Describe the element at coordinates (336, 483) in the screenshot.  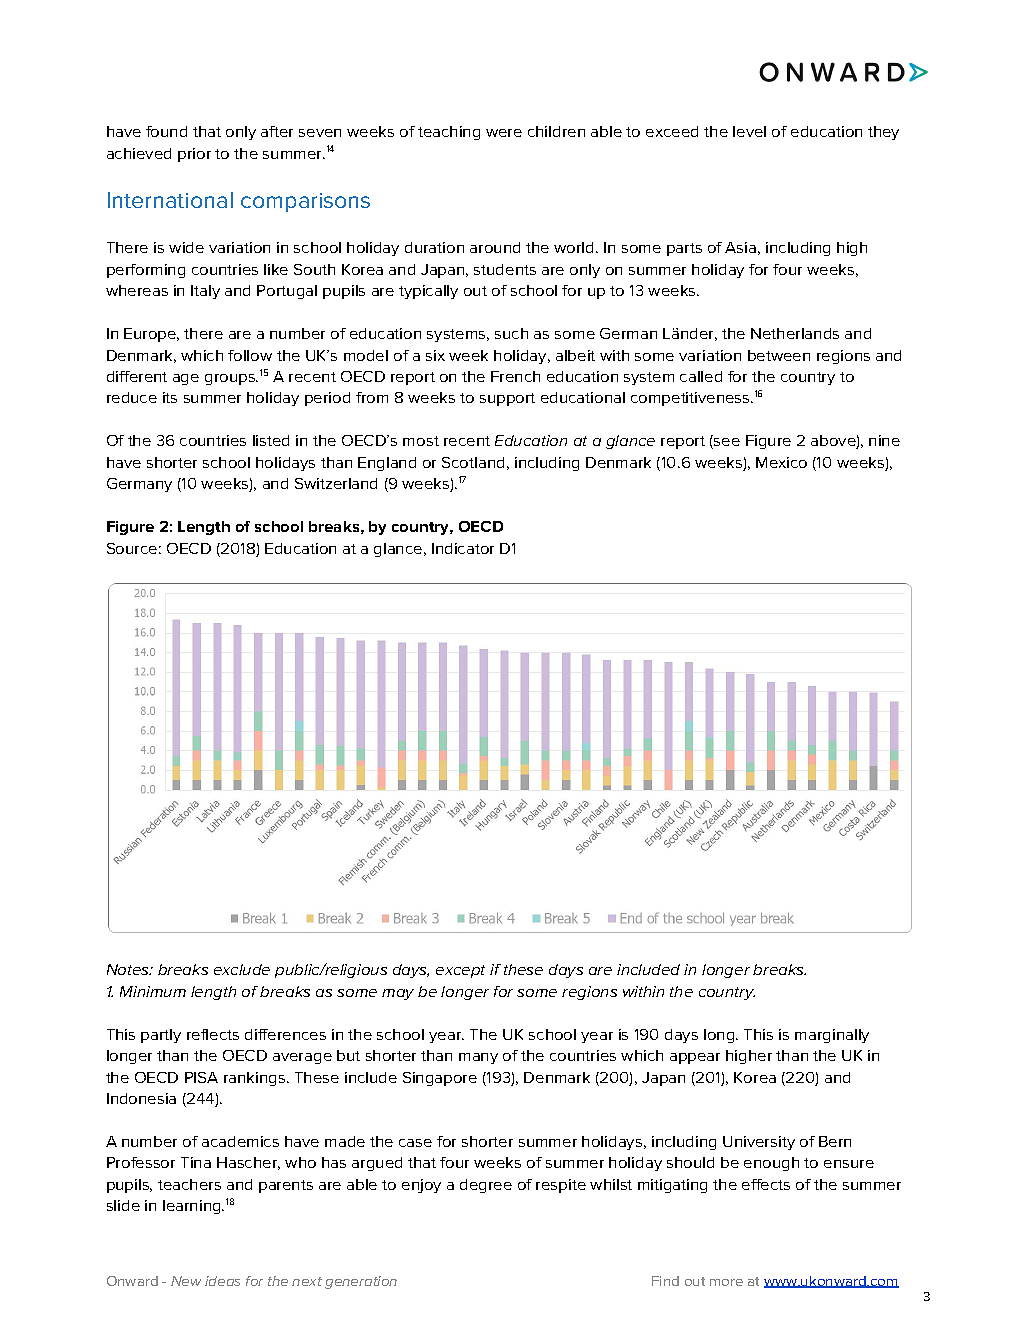
I see `Switzerland` at that location.
